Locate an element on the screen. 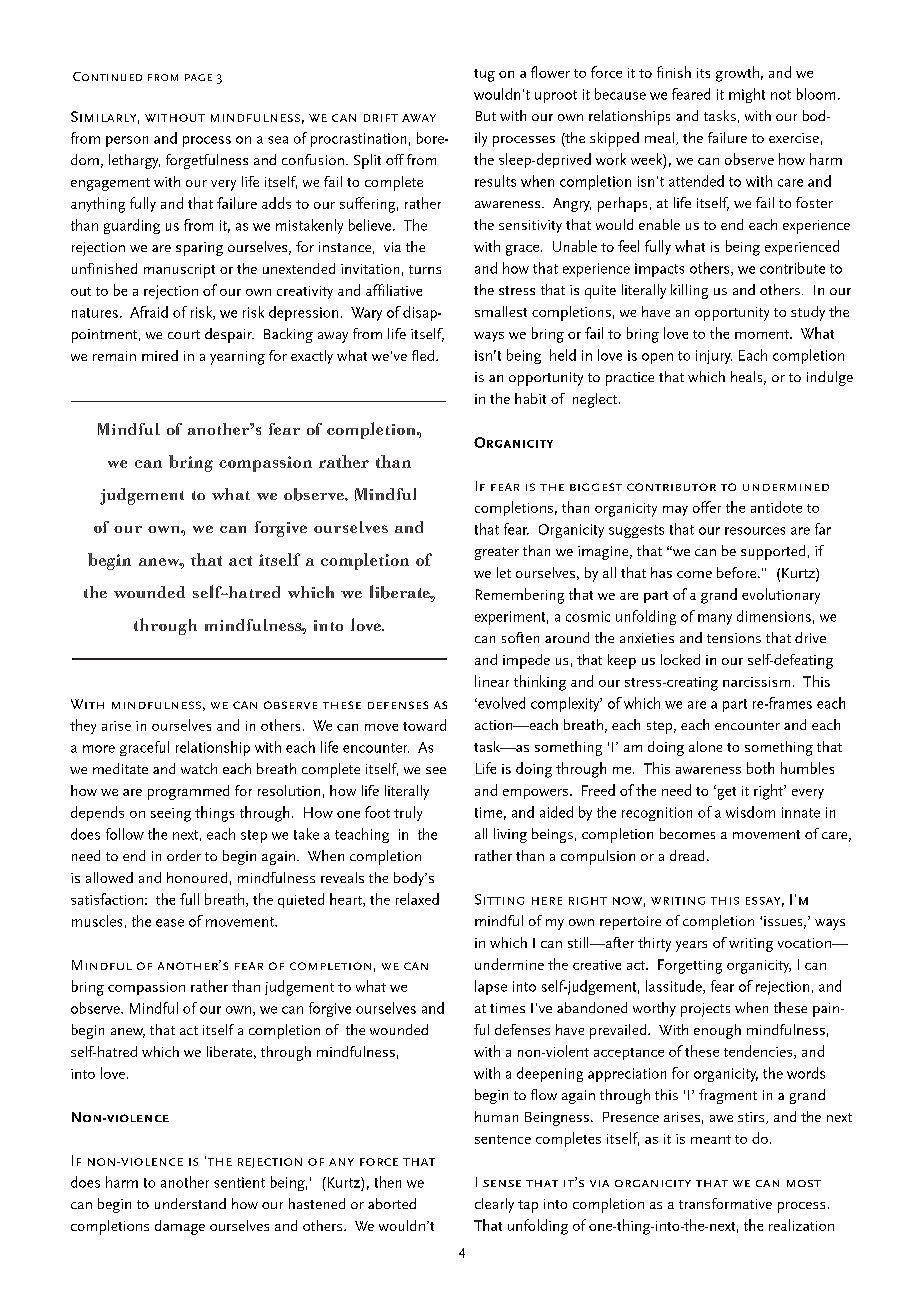 Image resolution: width=924 pixels, height=1308 pixels. wisdom is located at coordinates (750, 812).
